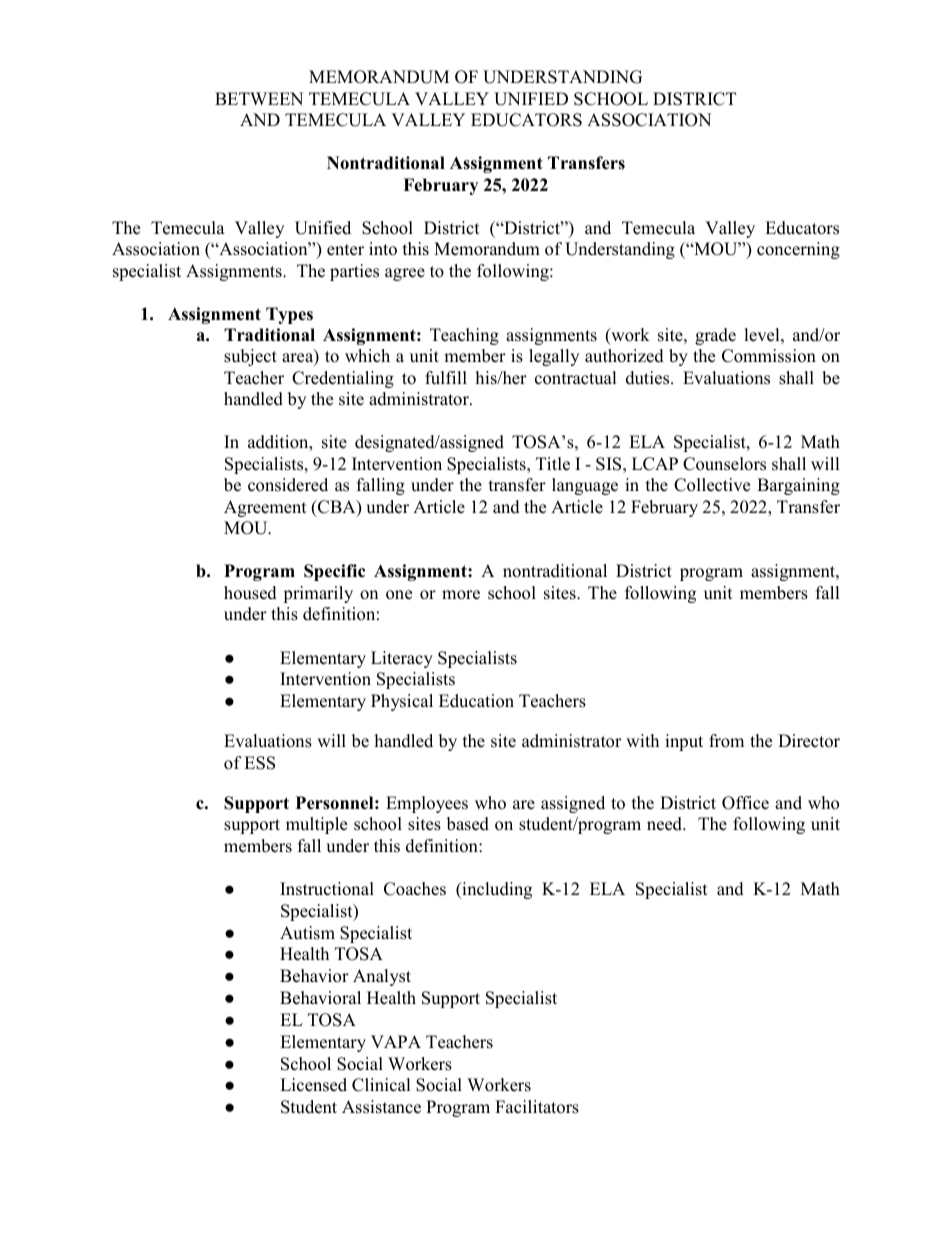 Image resolution: width=952 pixels, height=1233 pixels. Describe the element at coordinates (745, 803) in the page. I see `Office` at that location.
